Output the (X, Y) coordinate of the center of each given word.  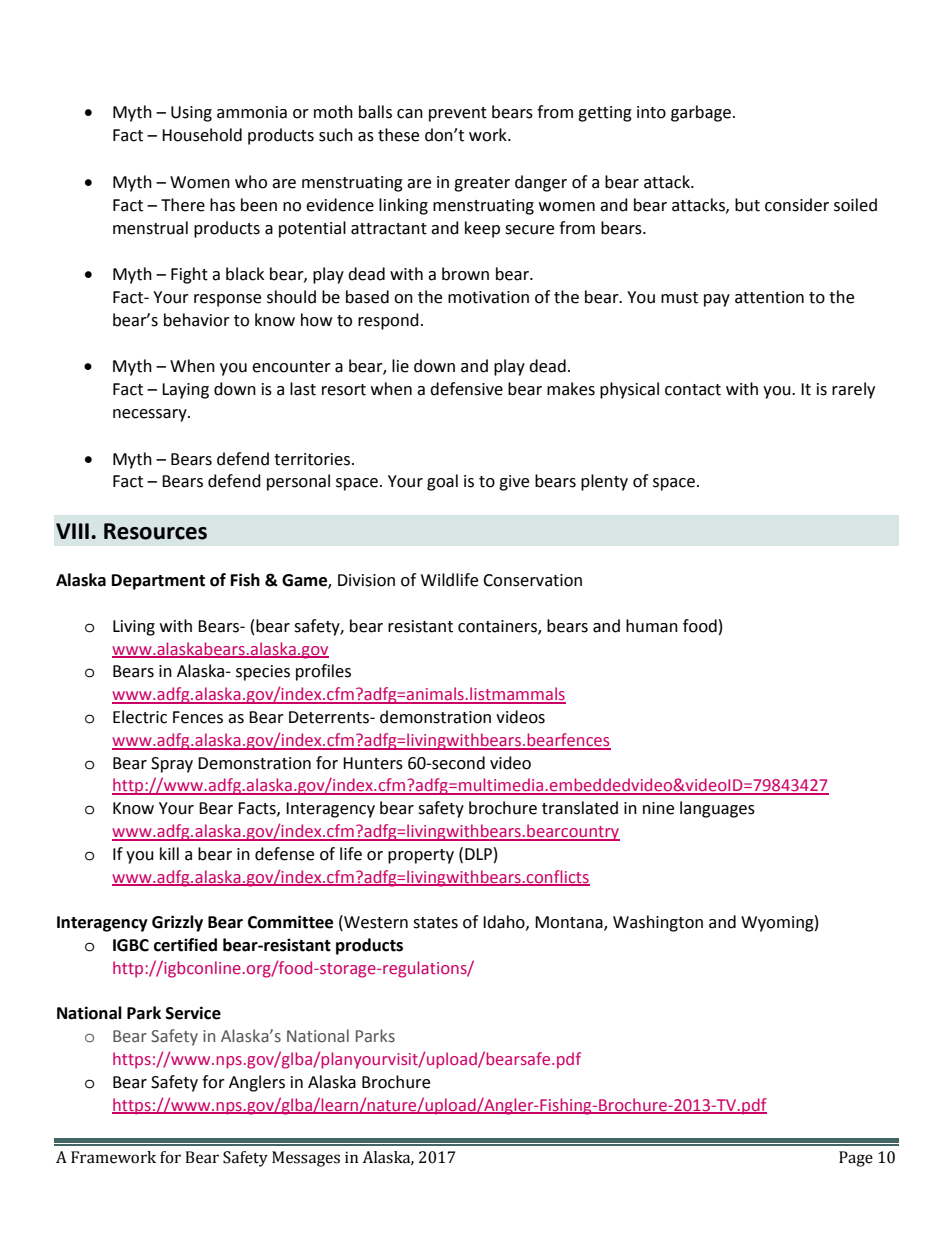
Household (202, 135)
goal (442, 482)
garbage (701, 113)
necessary (151, 415)
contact (693, 390)
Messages (306, 1159)
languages (717, 809)
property (421, 856)
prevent (458, 114)
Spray (172, 765)
